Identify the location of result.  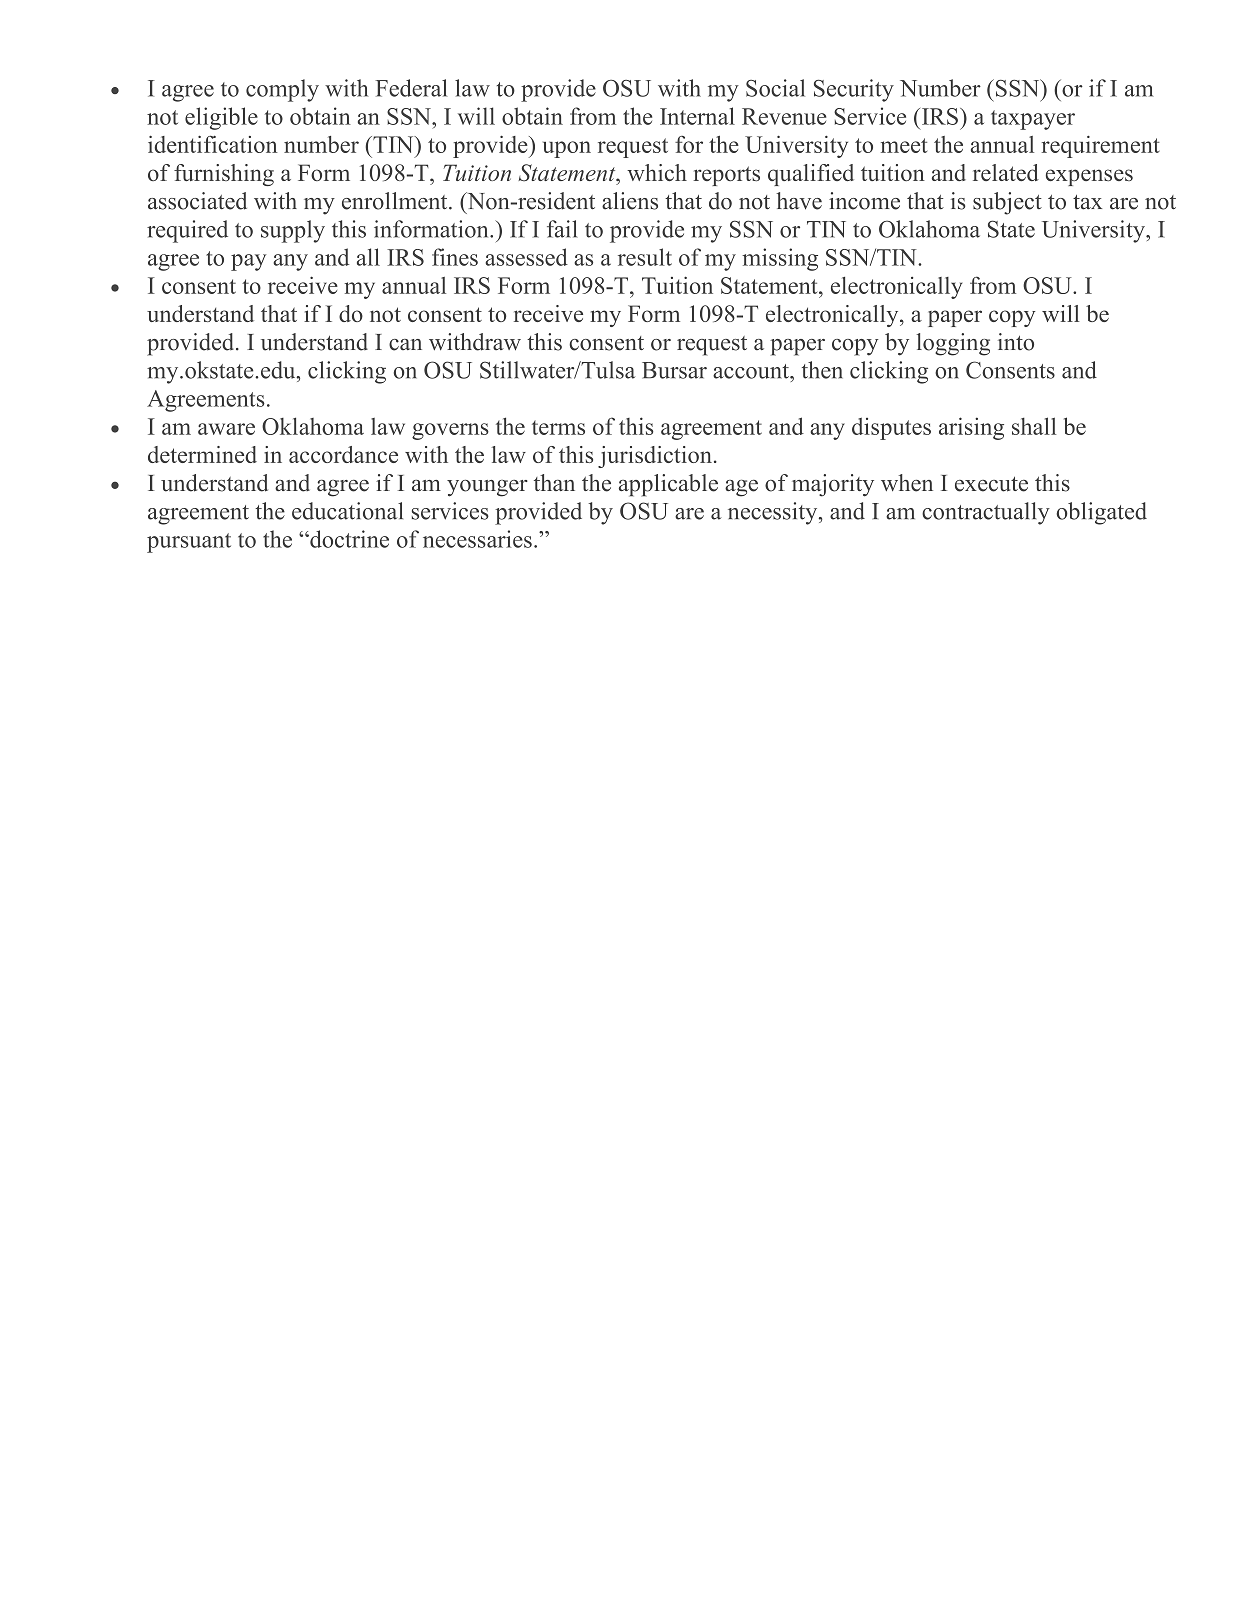
(645, 257).
